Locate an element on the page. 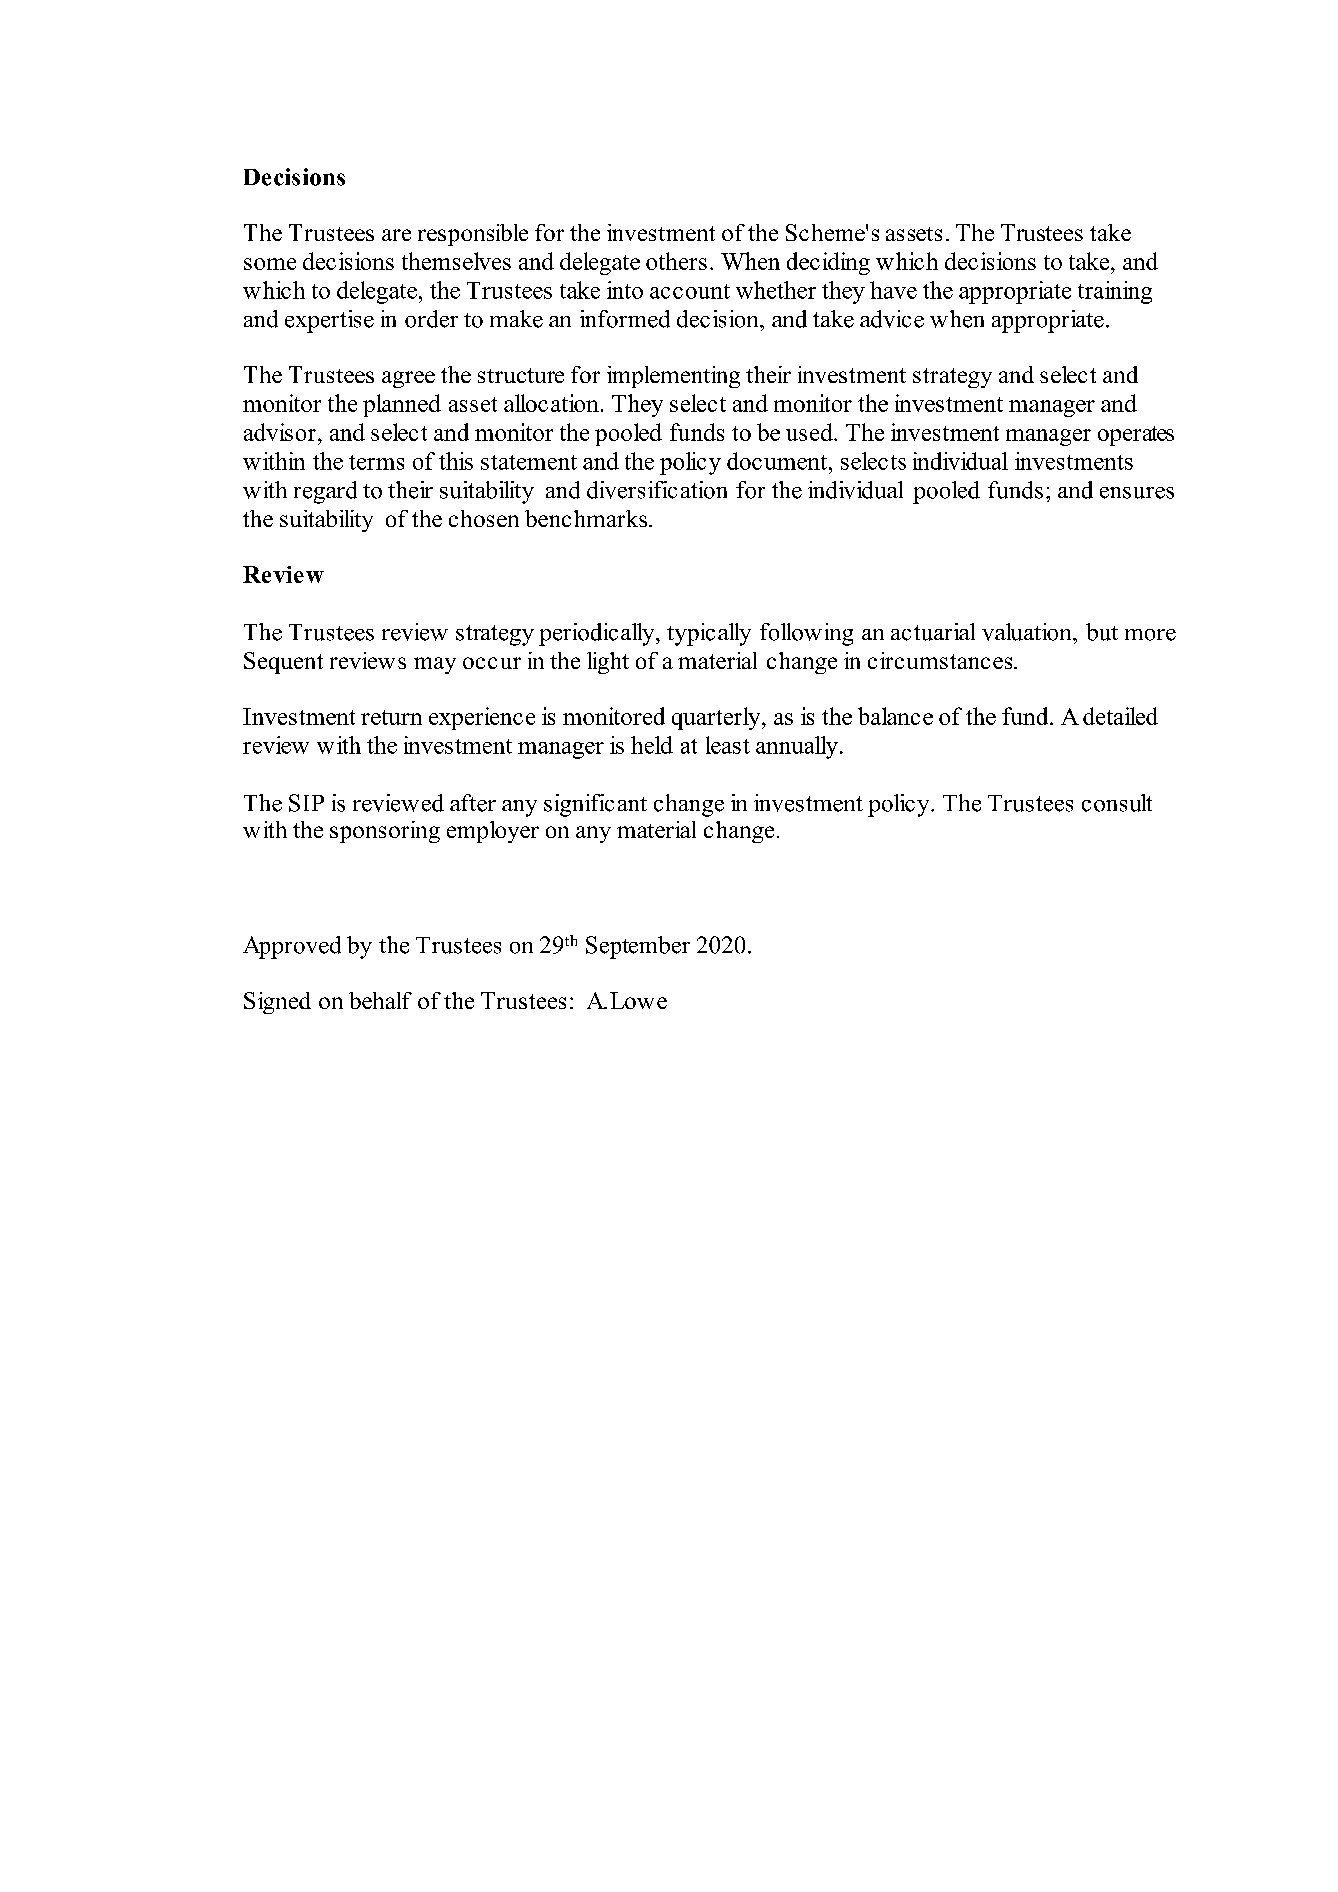 The width and height of the image is (1338, 1892). training is located at coordinates (1115, 292).
